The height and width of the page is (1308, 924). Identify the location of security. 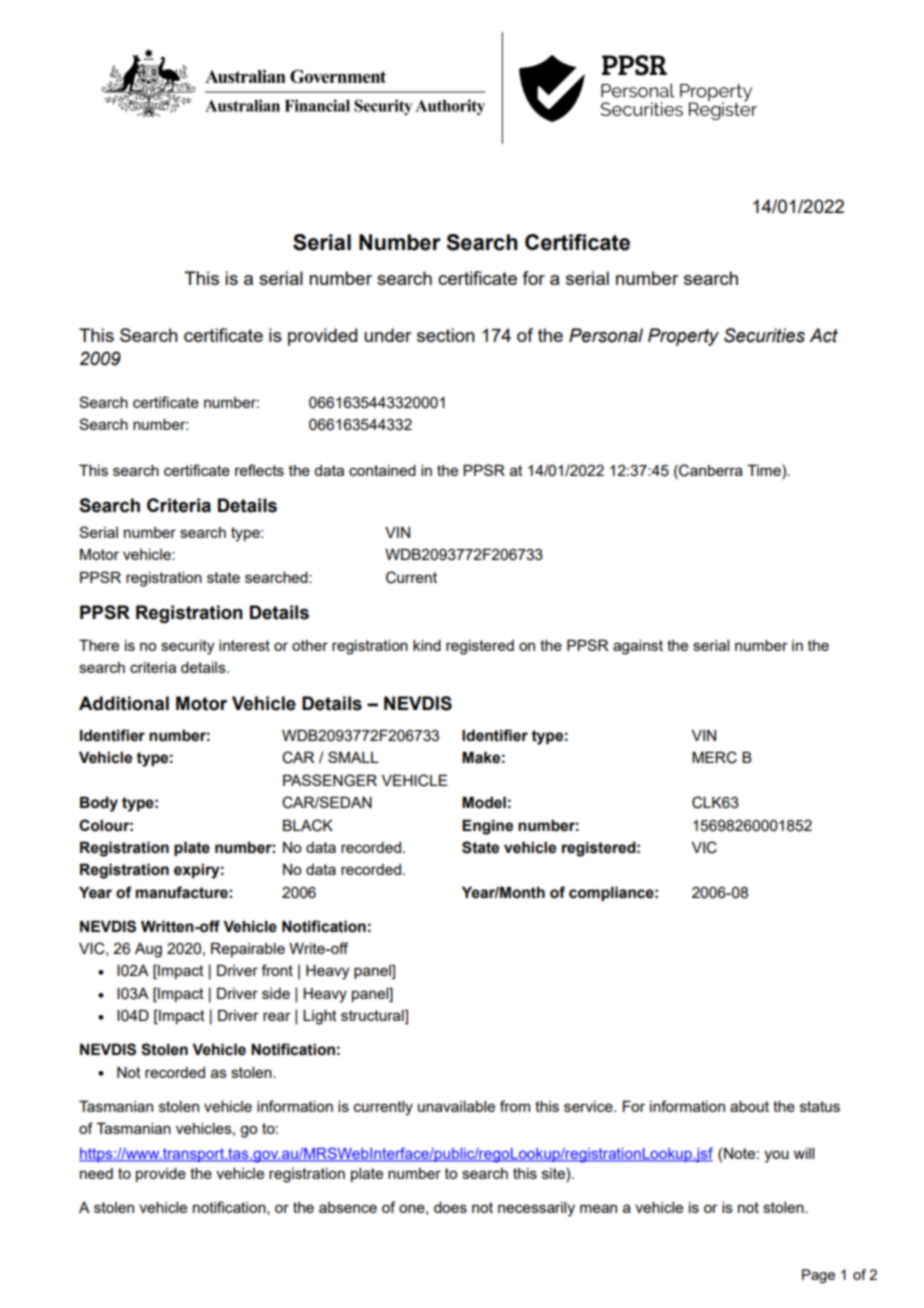
(187, 647).
